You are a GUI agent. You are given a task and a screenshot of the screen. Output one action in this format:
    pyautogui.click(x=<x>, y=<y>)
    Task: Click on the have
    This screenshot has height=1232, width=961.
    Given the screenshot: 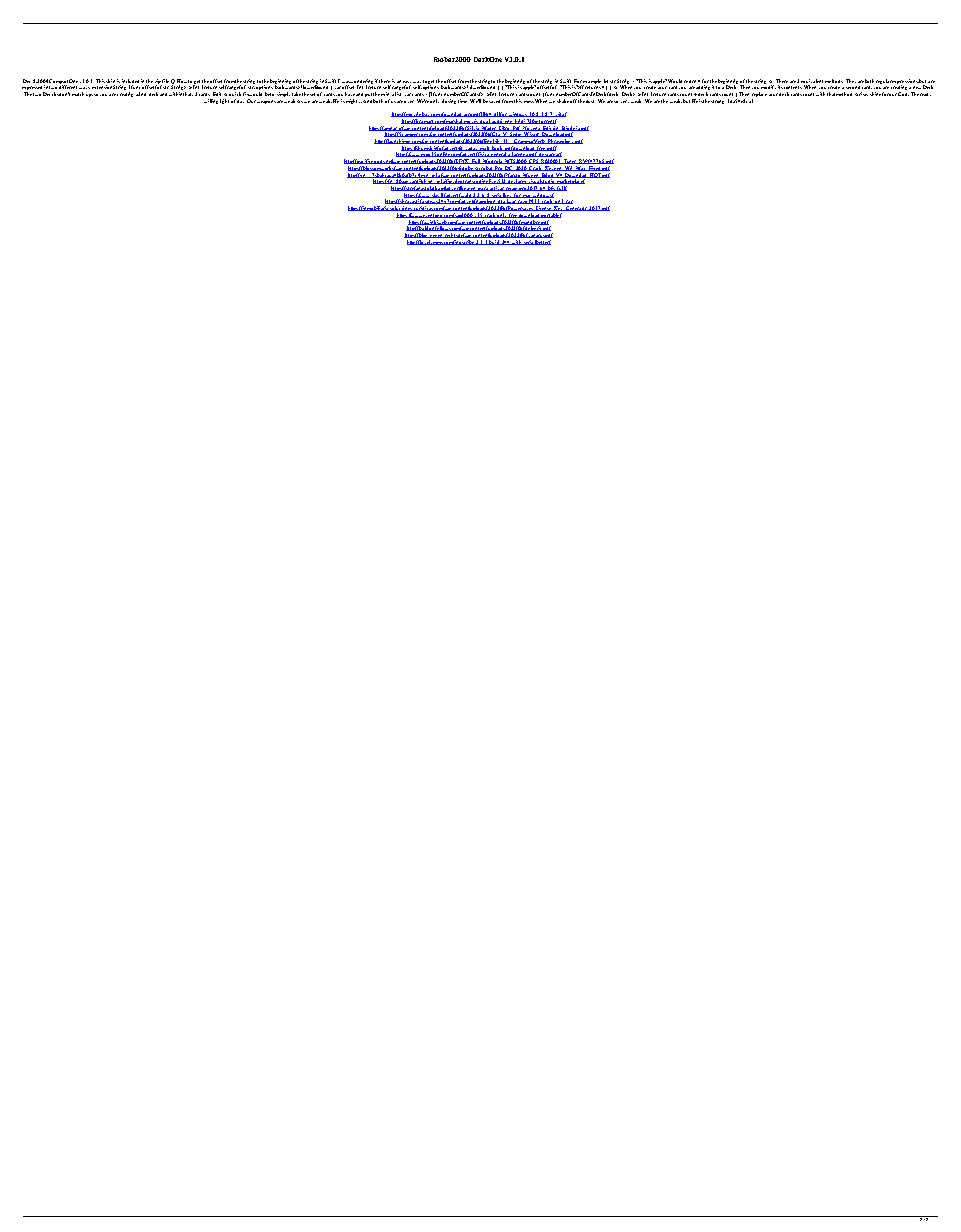 What is the action you would take?
    pyautogui.click(x=351, y=94)
